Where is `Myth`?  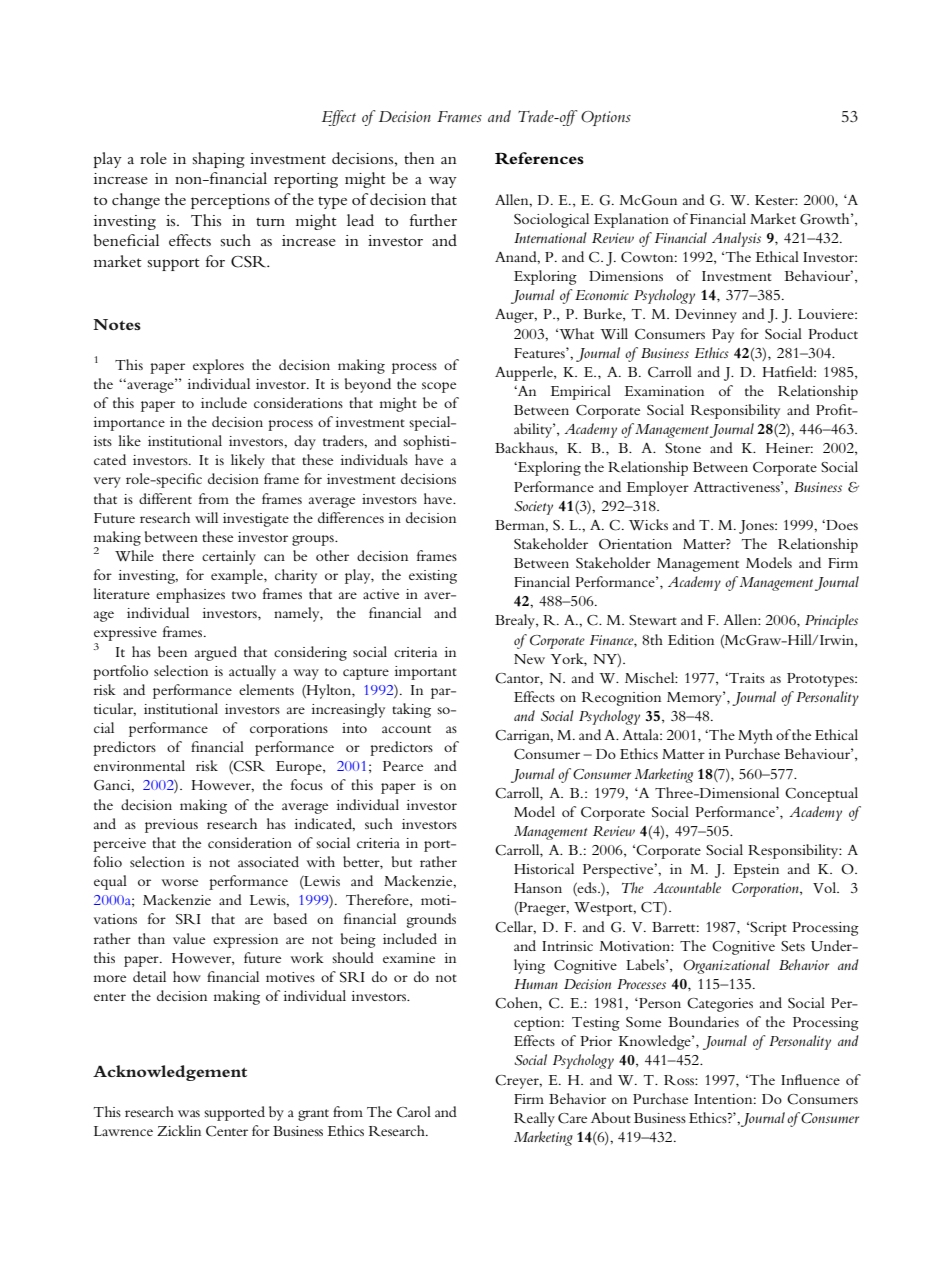 Myth is located at coordinates (755, 736).
